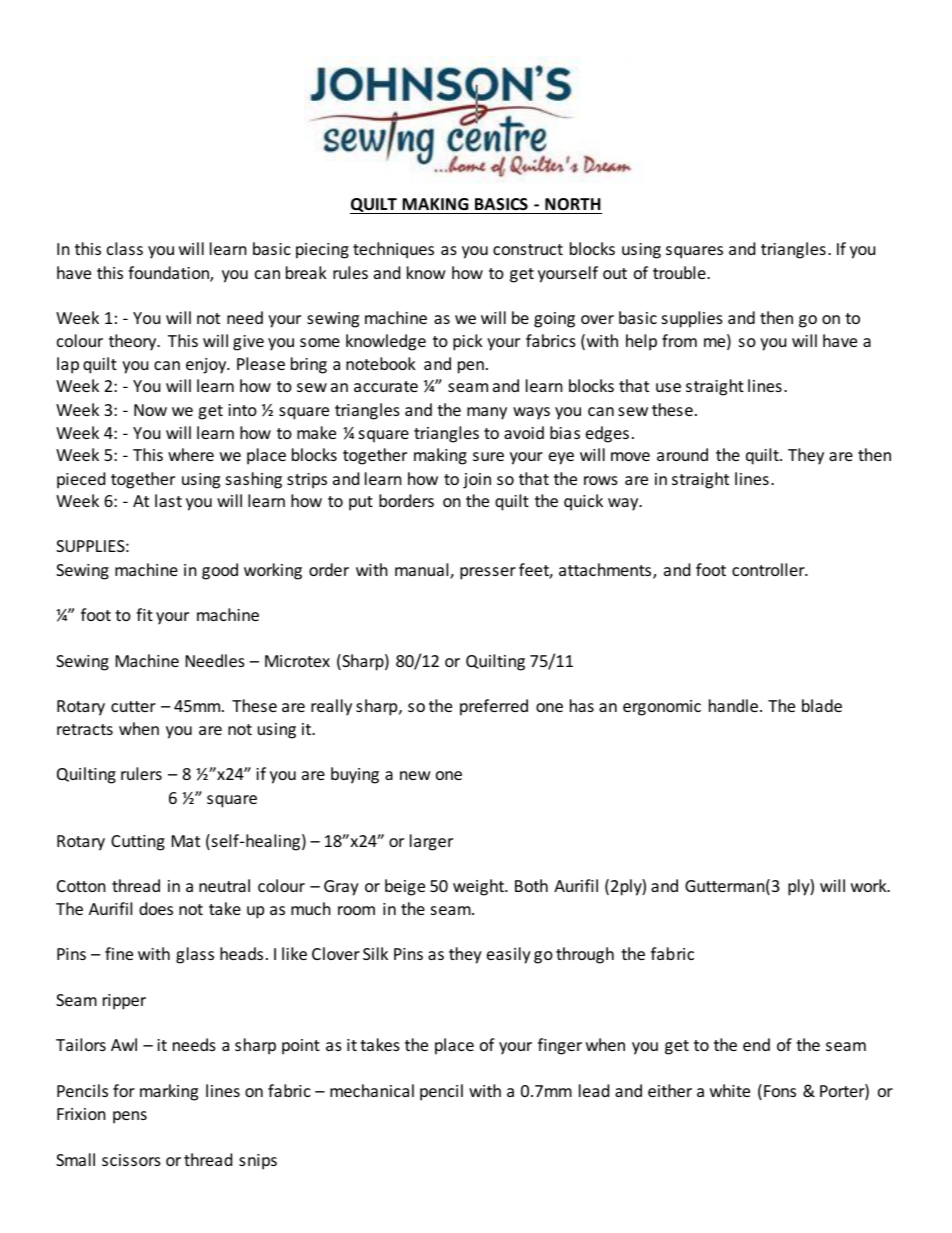 The width and height of the image is (952, 1233). I want to click on techniques, so click(393, 250).
